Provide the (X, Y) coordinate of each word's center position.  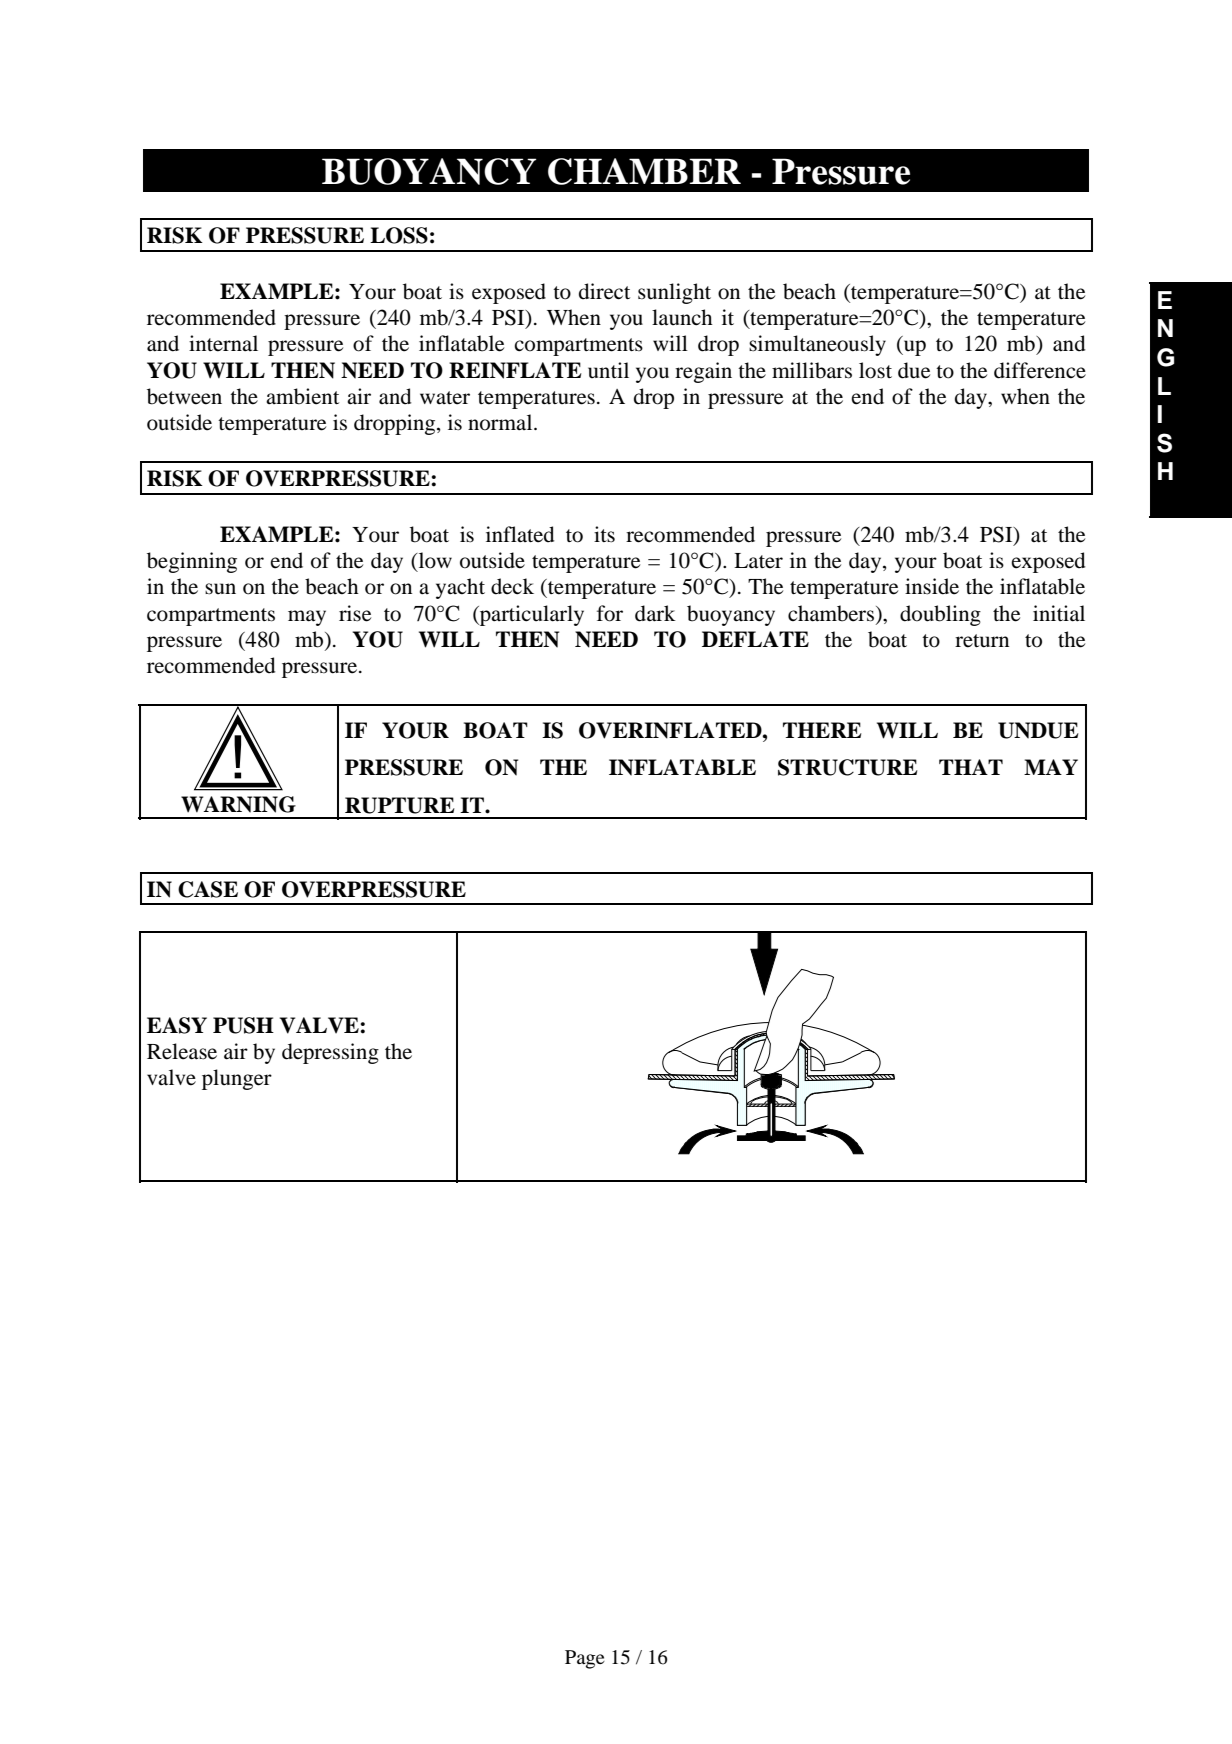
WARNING (238, 804)
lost (875, 370)
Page (585, 1659)
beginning (192, 562)
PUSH (243, 1025)
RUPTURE (400, 805)
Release (182, 1051)
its (604, 534)
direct (604, 291)
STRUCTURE (848, 767)
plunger (237, 1079)
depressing (330, 1053)
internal (223, 343)
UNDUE (1038, 730)
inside (932, 586)
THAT (971, 767)
